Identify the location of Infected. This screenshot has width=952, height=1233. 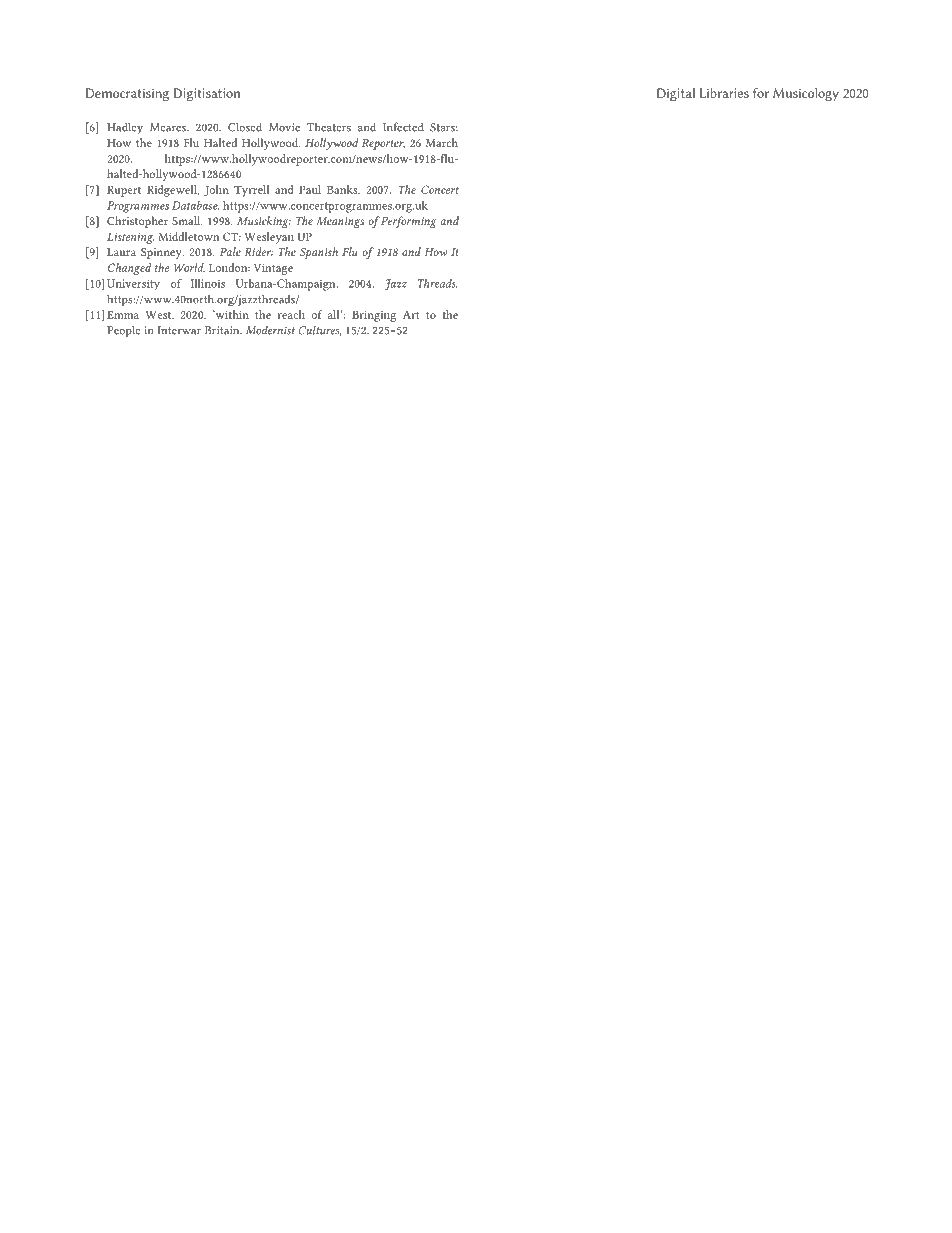
(403, 127).
